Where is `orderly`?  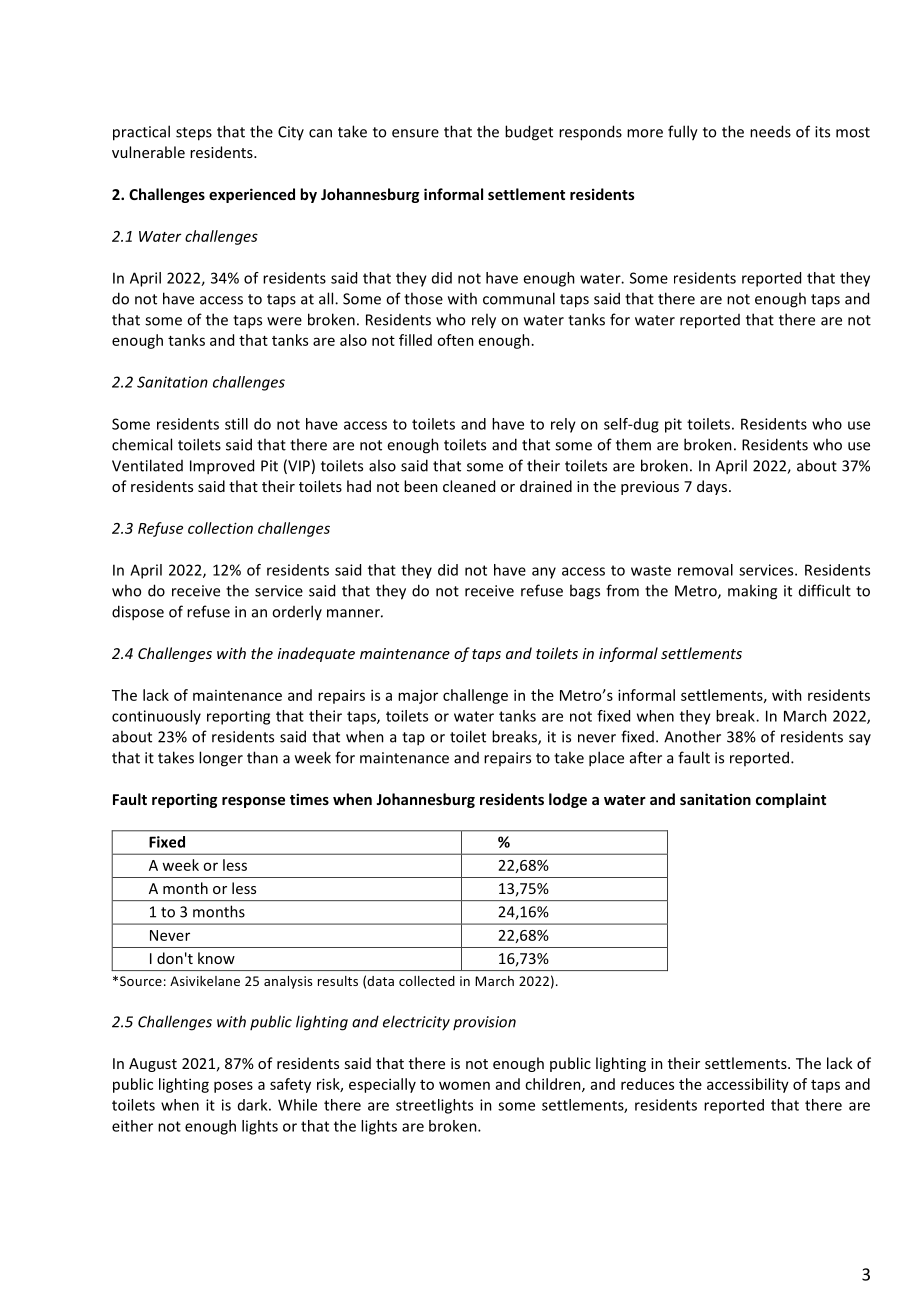 orderly is located at coordinates (297, 612).
